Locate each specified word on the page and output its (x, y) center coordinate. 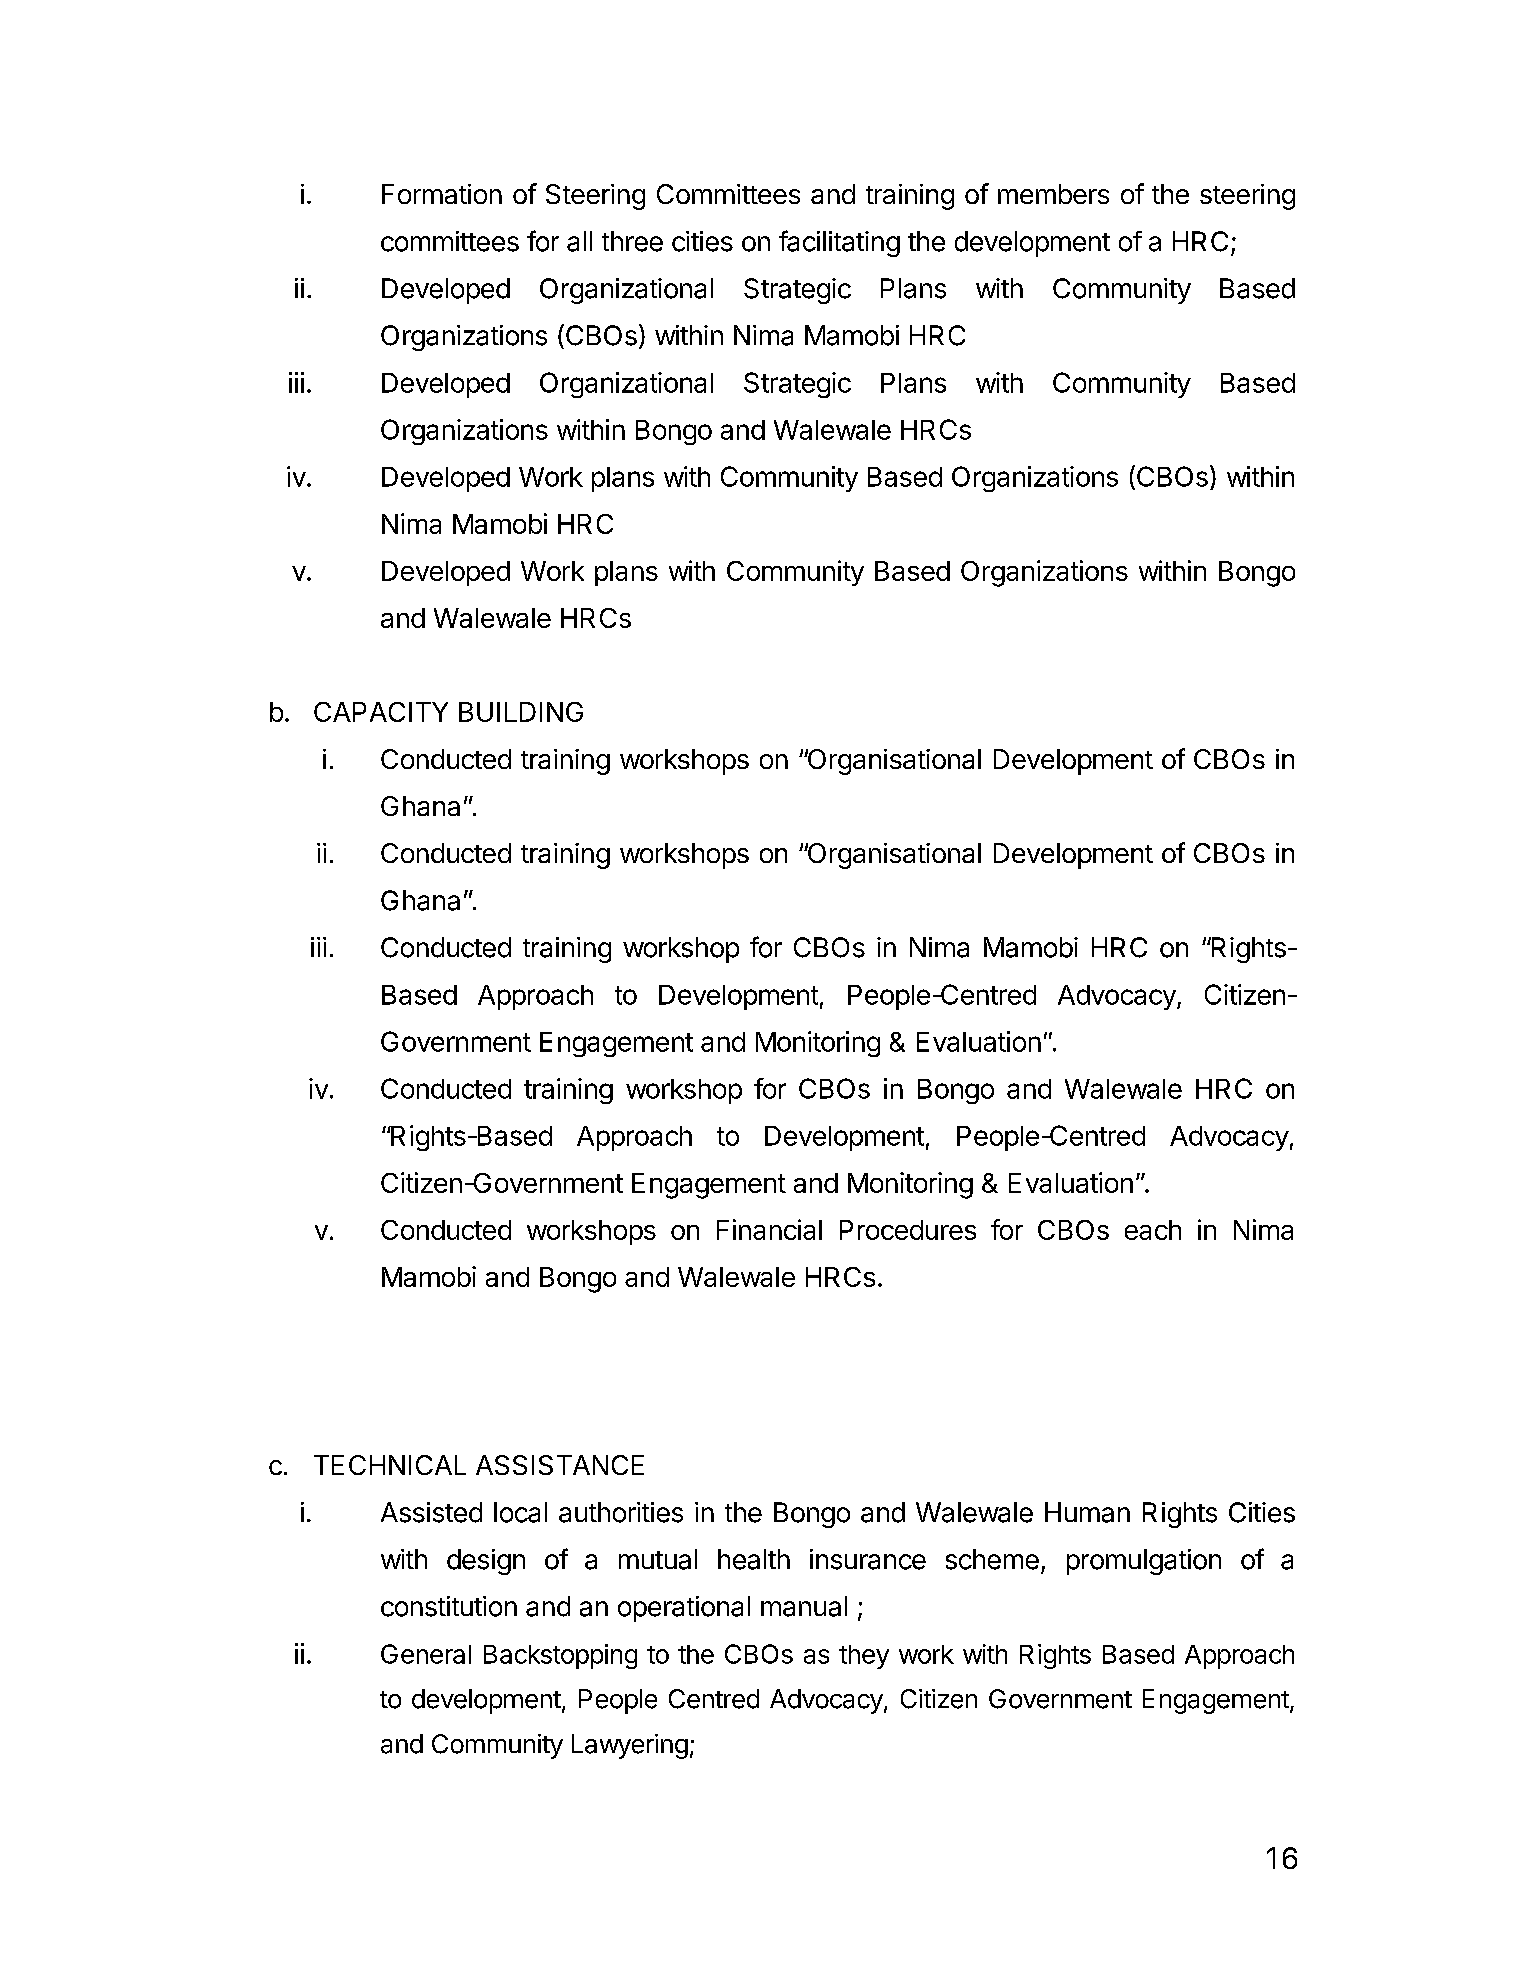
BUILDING (521, 712)
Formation (442, 194)
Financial (769, 1229)
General (426, 1654)
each (1153, 1230)
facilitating (839, 243)
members (1053, 194)
